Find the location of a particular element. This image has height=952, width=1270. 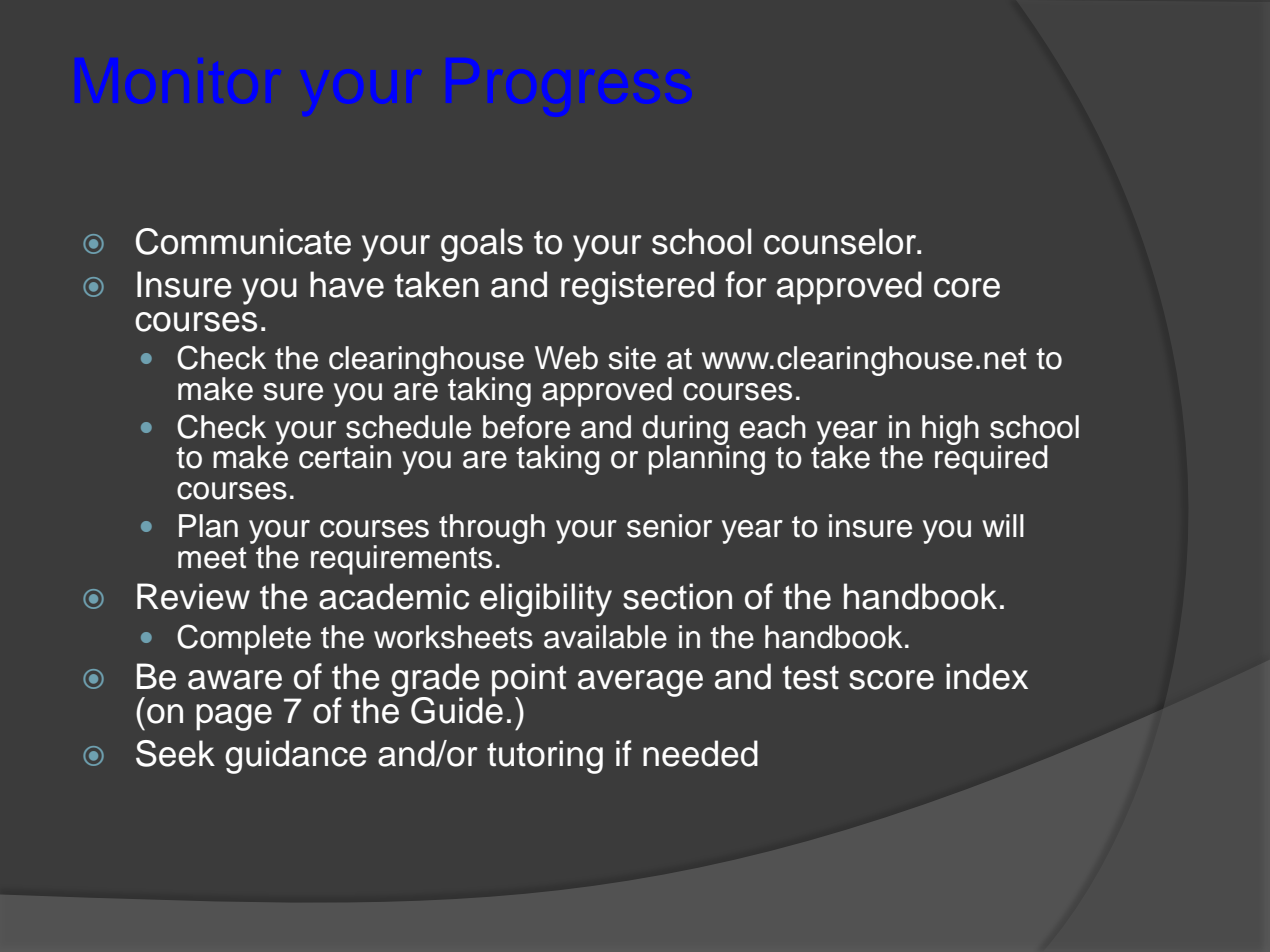

will is located at coordinates (1003, 525).
